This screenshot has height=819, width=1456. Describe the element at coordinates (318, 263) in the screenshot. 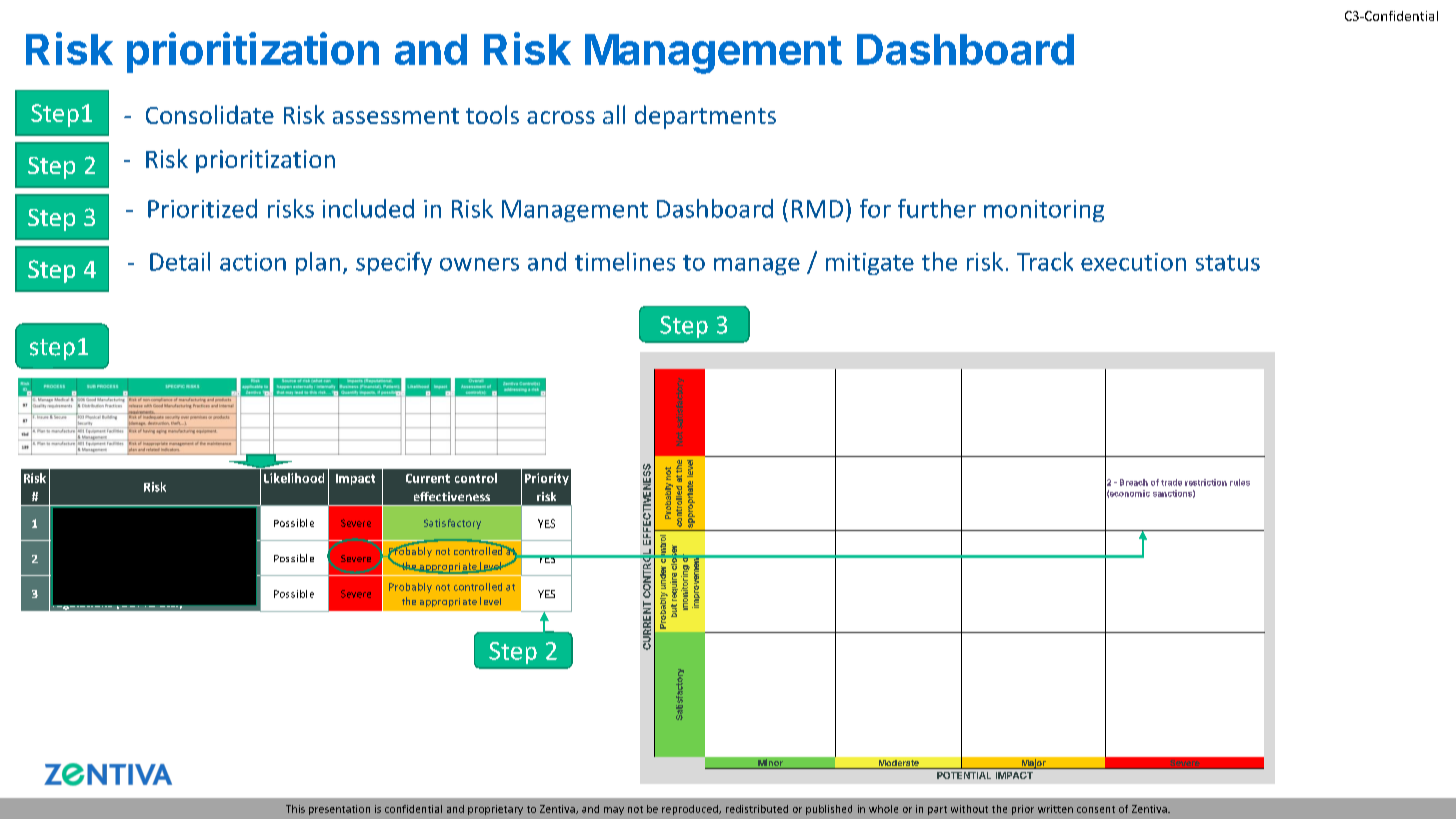

I see `plan` at that location.
